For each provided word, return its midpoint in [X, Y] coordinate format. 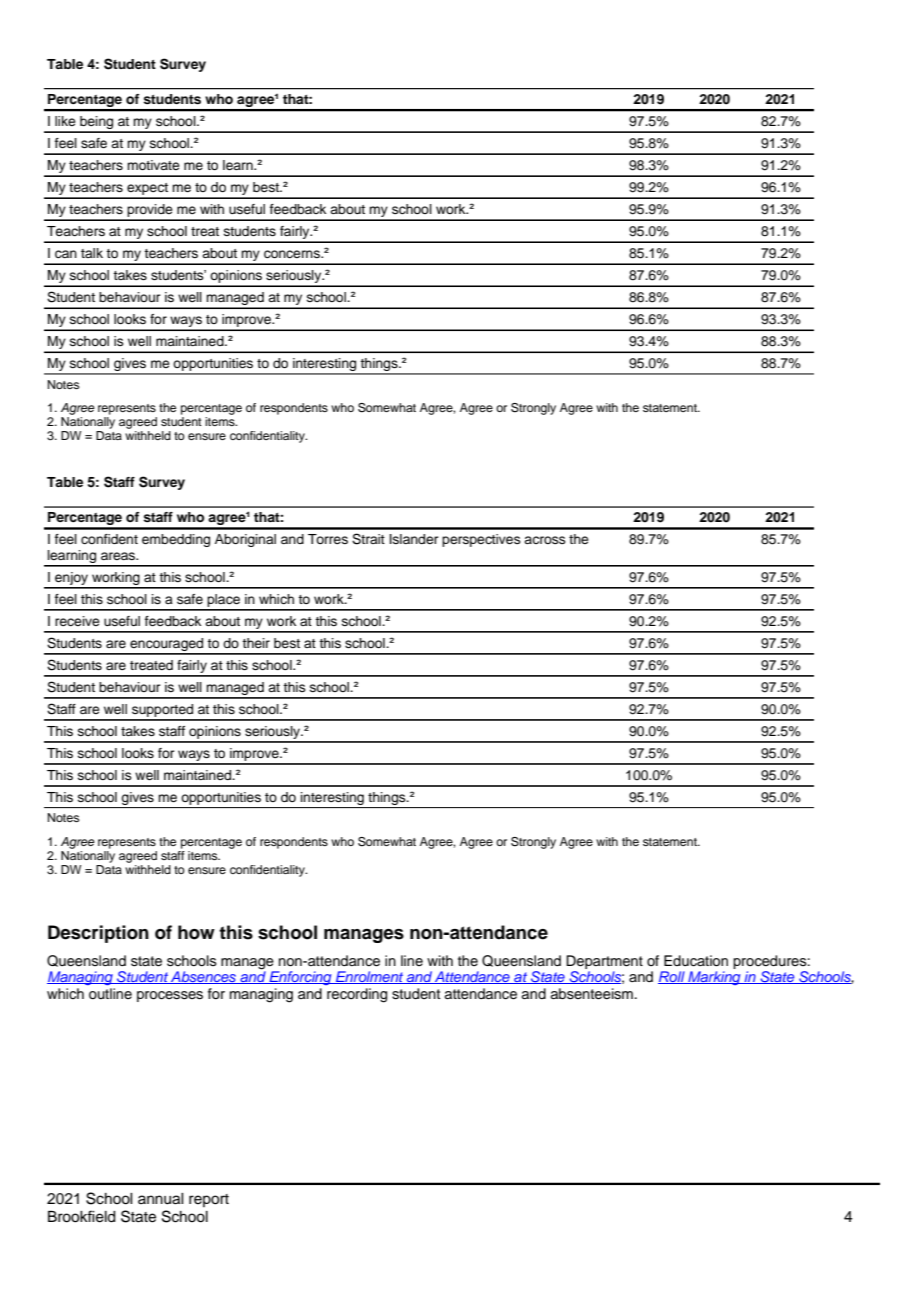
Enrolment [370, 977]
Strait [368, 539]
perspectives [481, 540]
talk [92, 253]
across [545, 540]
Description [98, 934]
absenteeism [592, 994]
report [209, 1200]
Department [604, 962]
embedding [176, 540]
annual [161, 1199]
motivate [153, 165]
